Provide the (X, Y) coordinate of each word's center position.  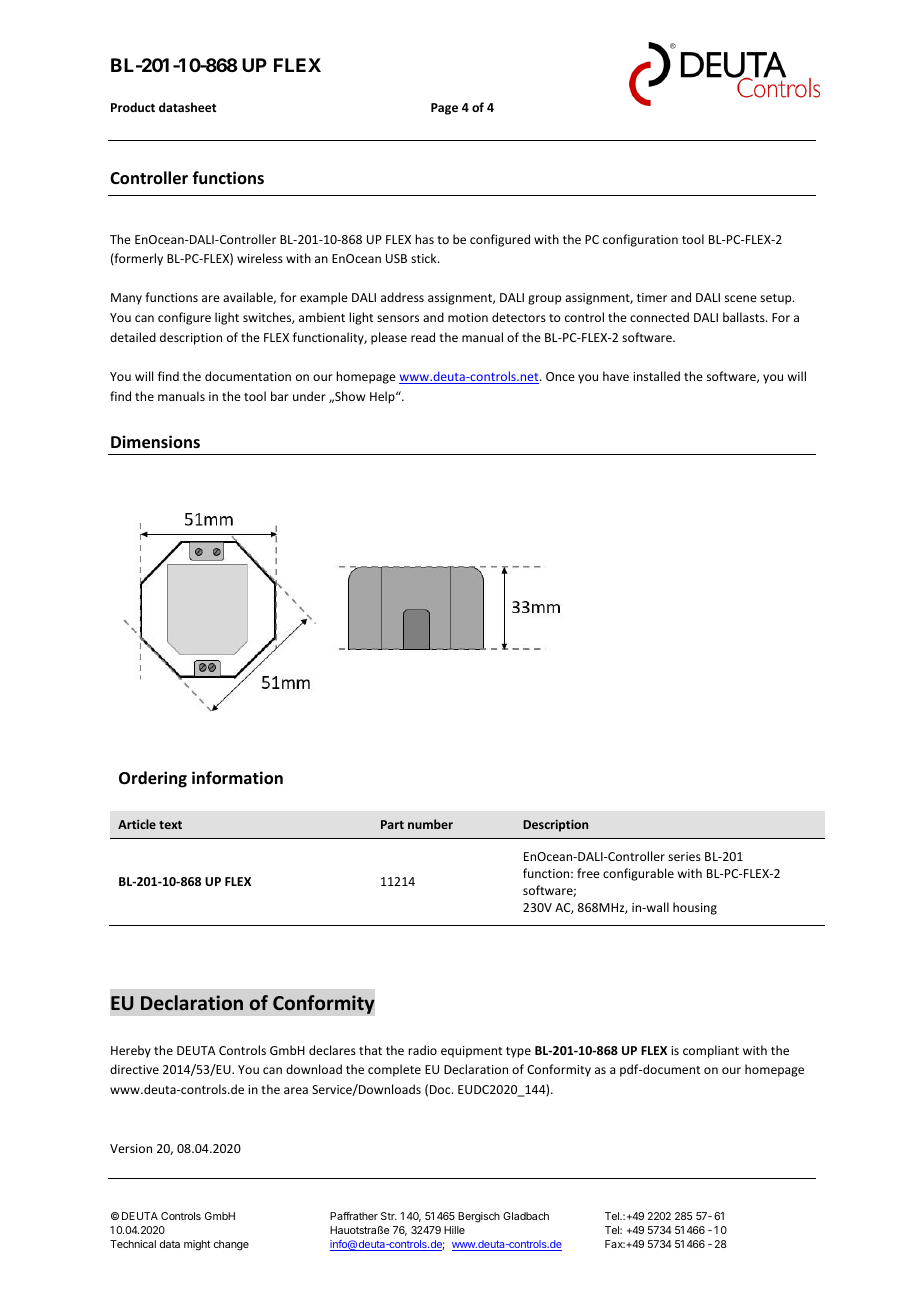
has (424, 239)
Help (383, 397)
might (197, 1245)
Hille (454, 1230)
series (684, 856)
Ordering (153, 779)
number (430, 824)
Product (133, 107)
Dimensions (155, 442)
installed (656, 376)
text (170, 825)
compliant (711, 1051)
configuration (640, 240)
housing (695, 908)
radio (422, 1050)
